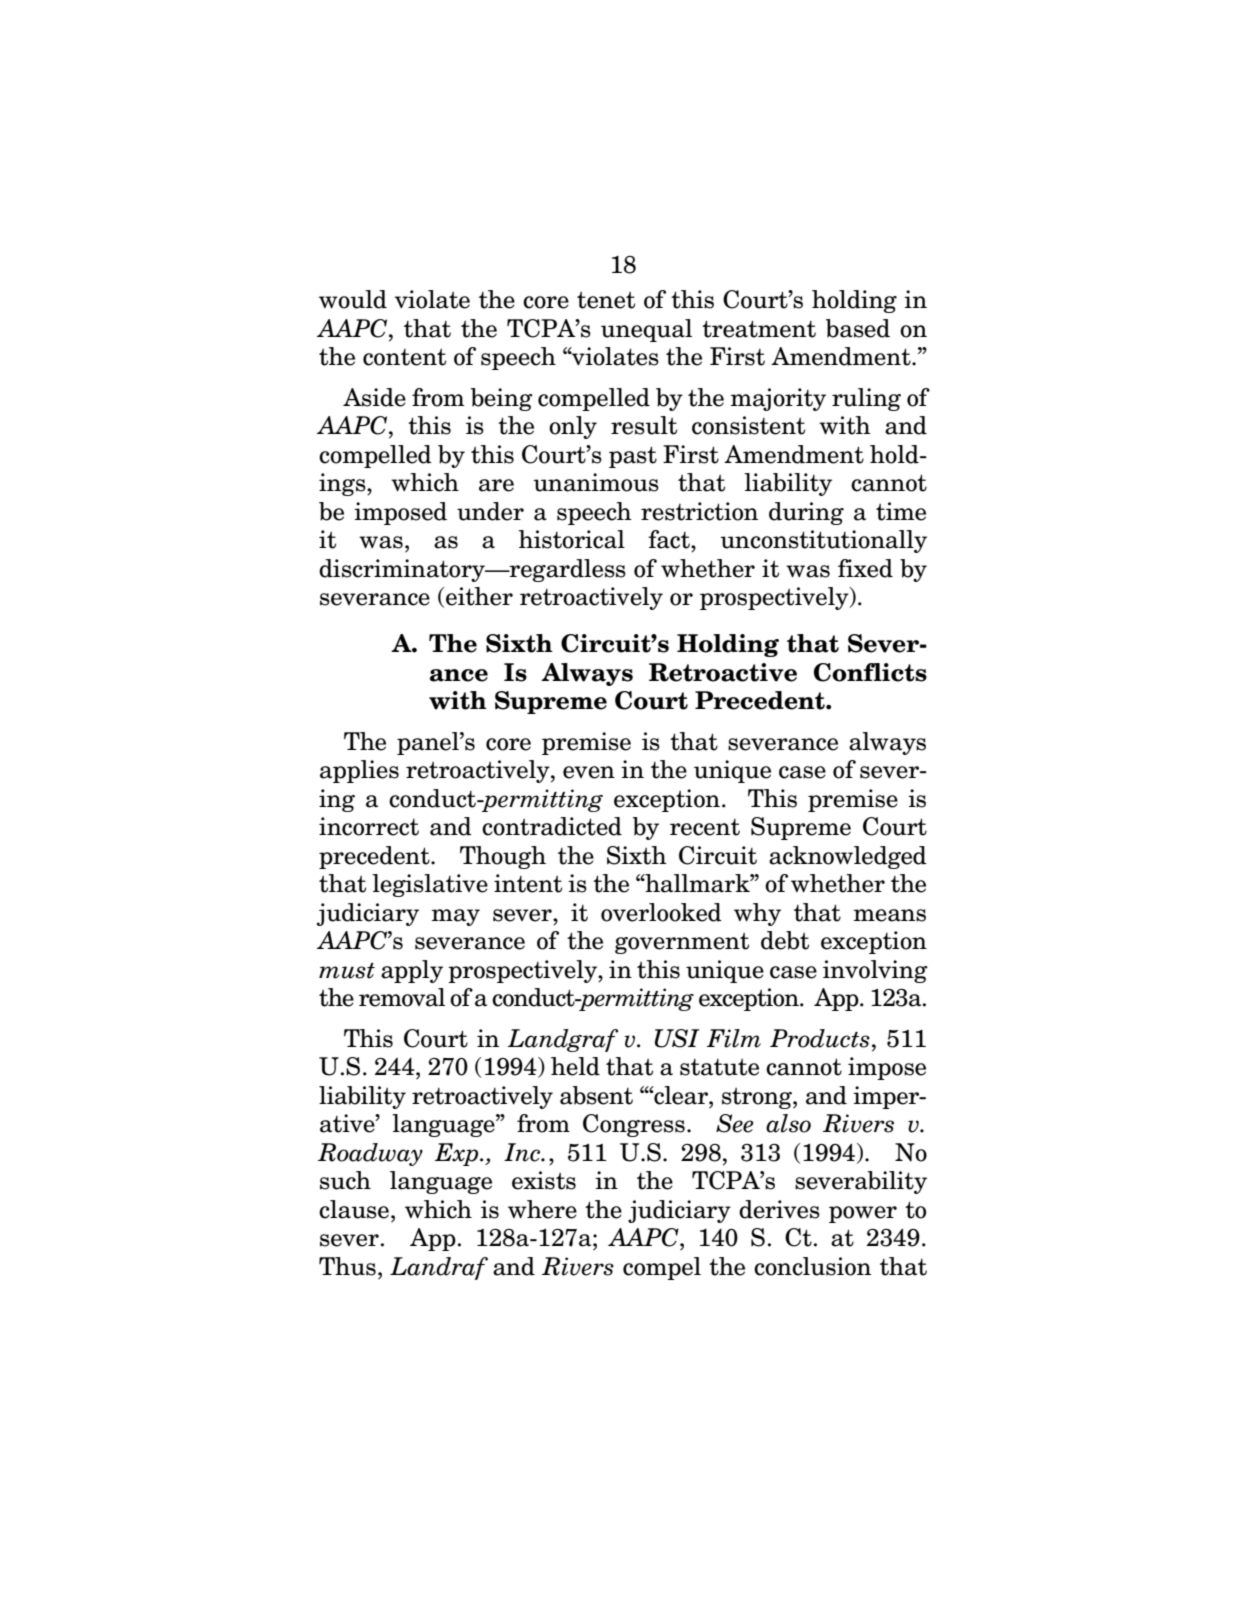 The image size is (1245, 1611). Describe the element at coordinates (646, 330) in the screenshot. I see `unequal` at that location.
